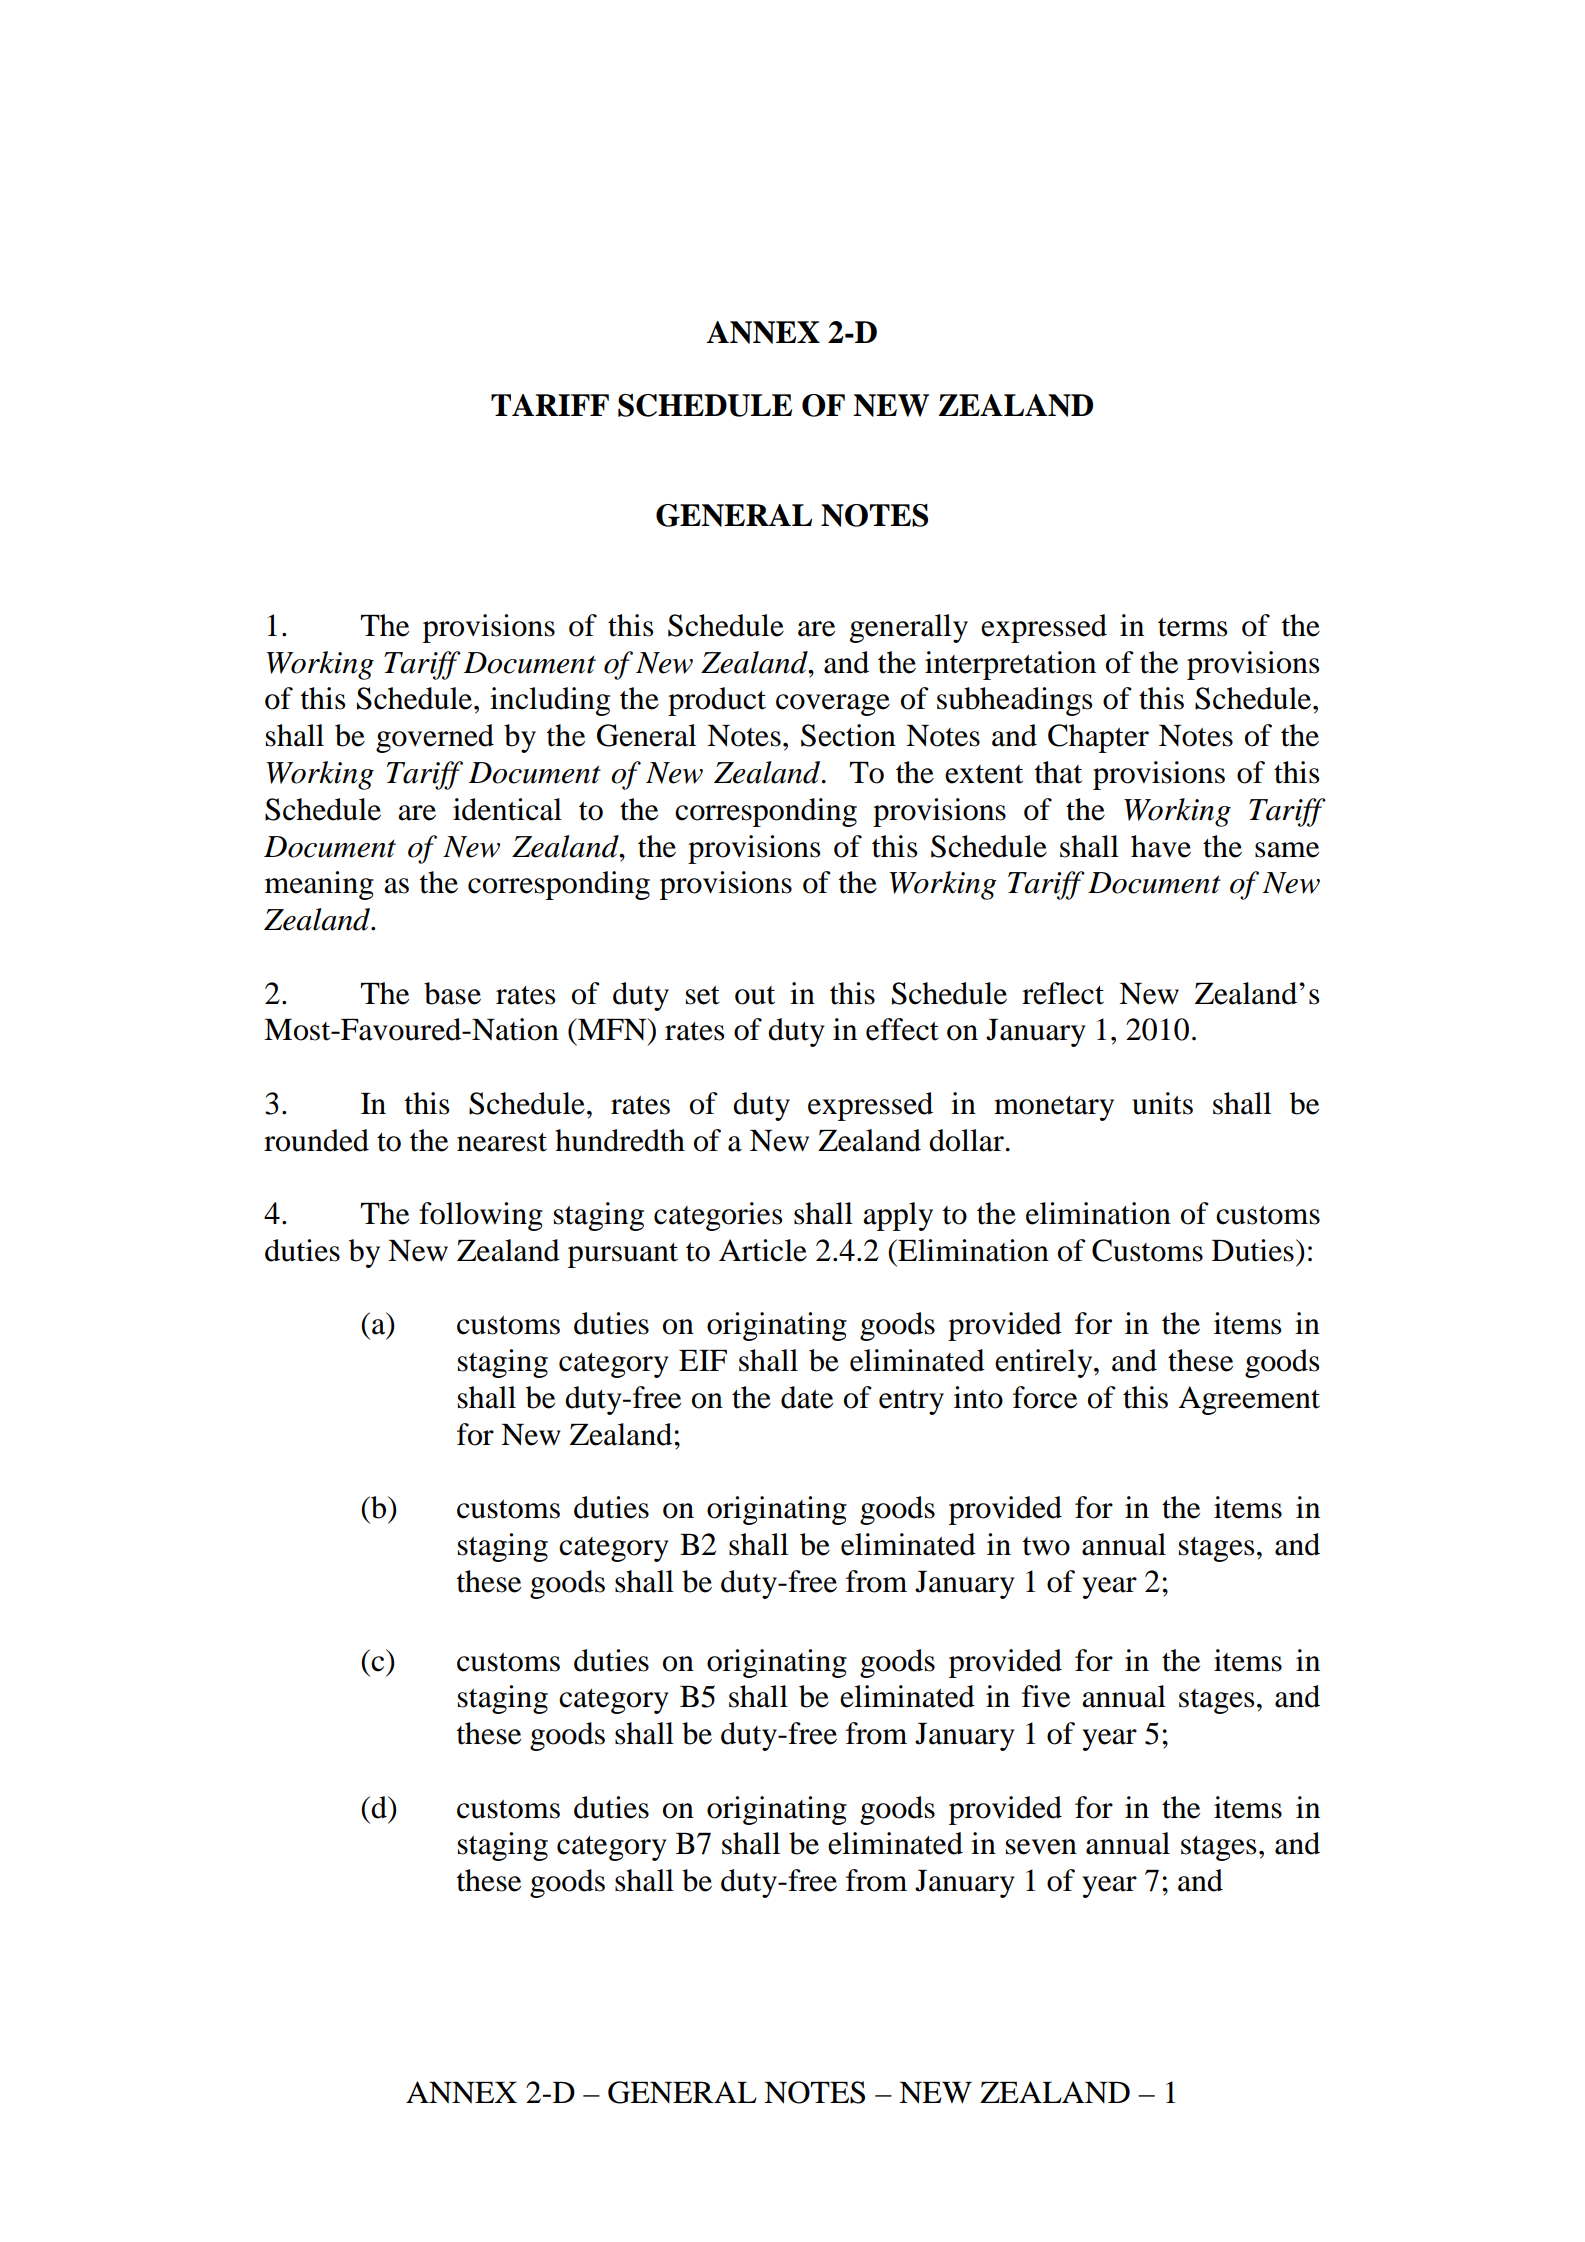 This image has width=1585, height=2242. I want to click on base, so click(452, 993).
